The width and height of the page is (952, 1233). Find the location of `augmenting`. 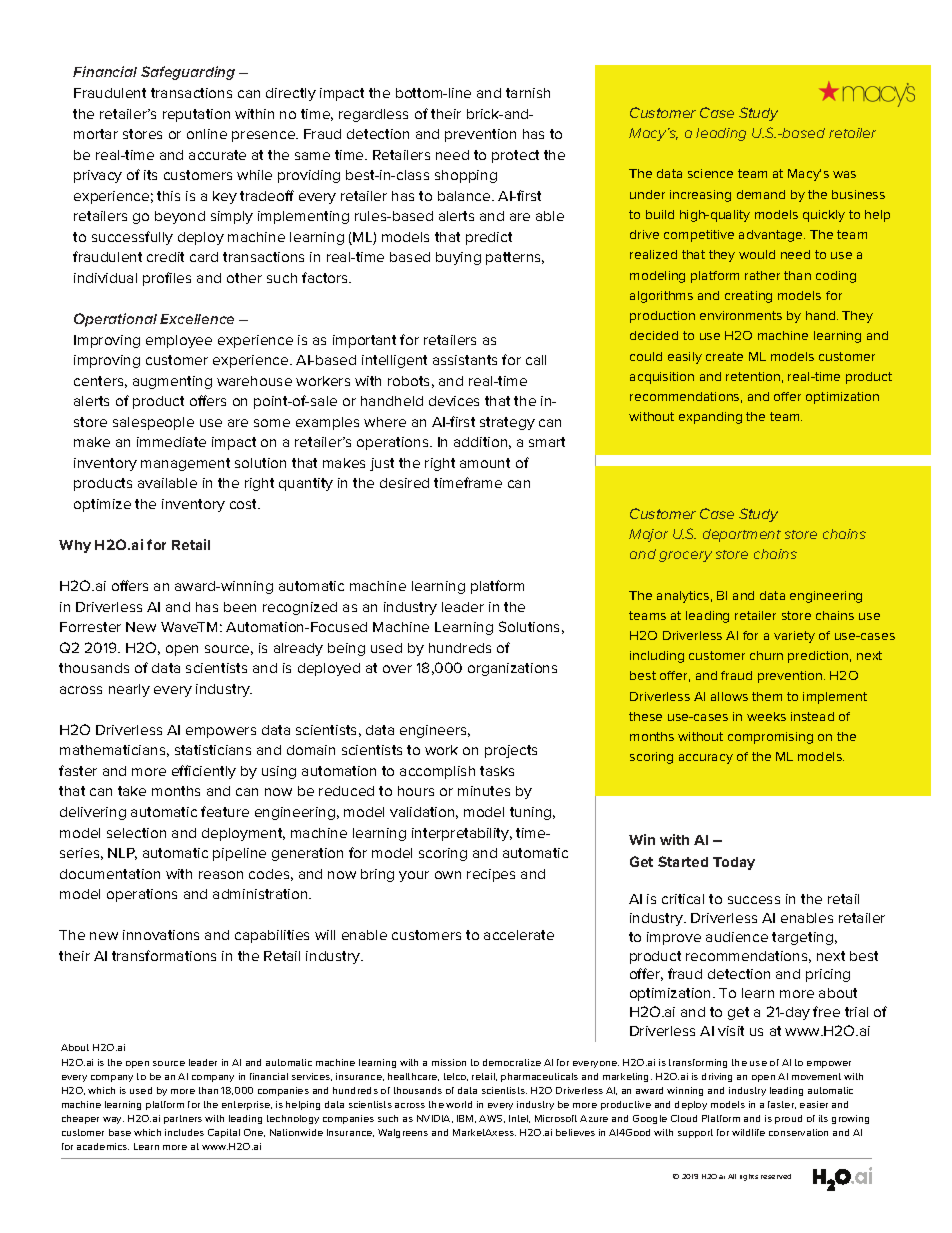

augmenting is located at coordinates (172, 382).
